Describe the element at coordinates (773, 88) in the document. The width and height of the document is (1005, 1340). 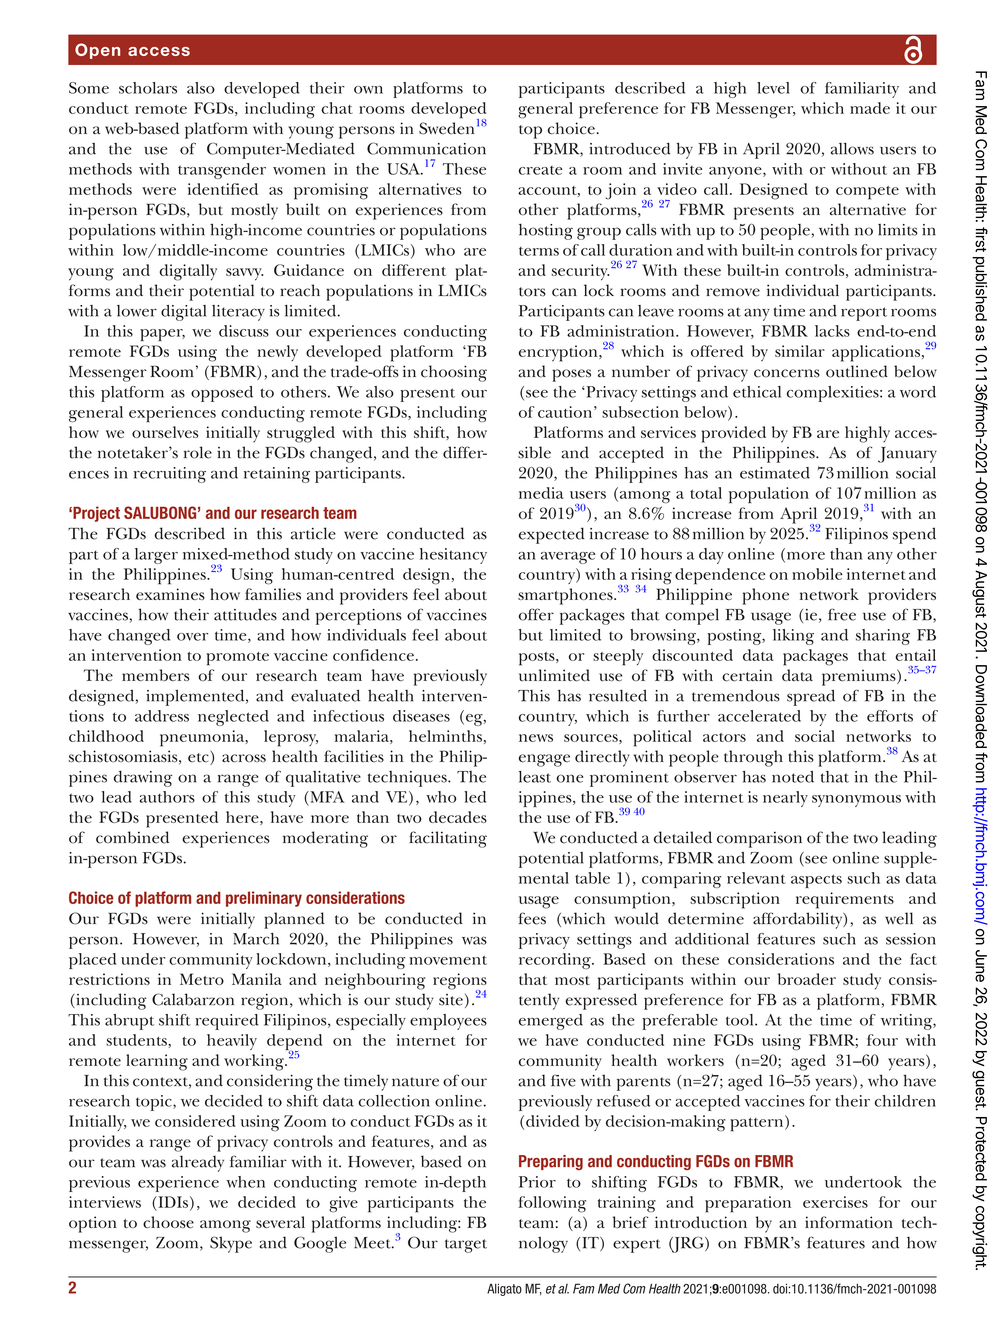
I see `level` at that location.
